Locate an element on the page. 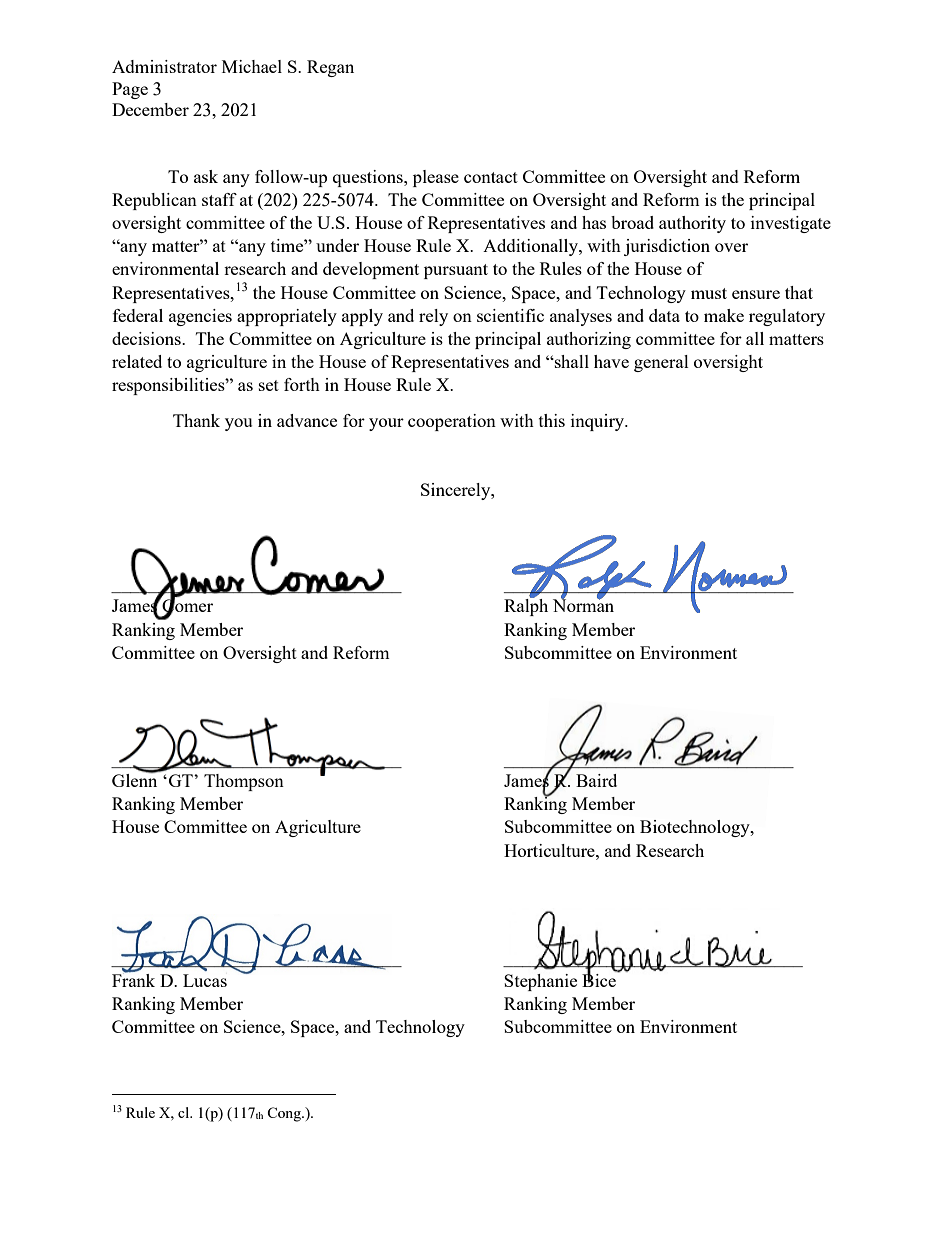  Horticulture is located at coordinates (550, 850).
